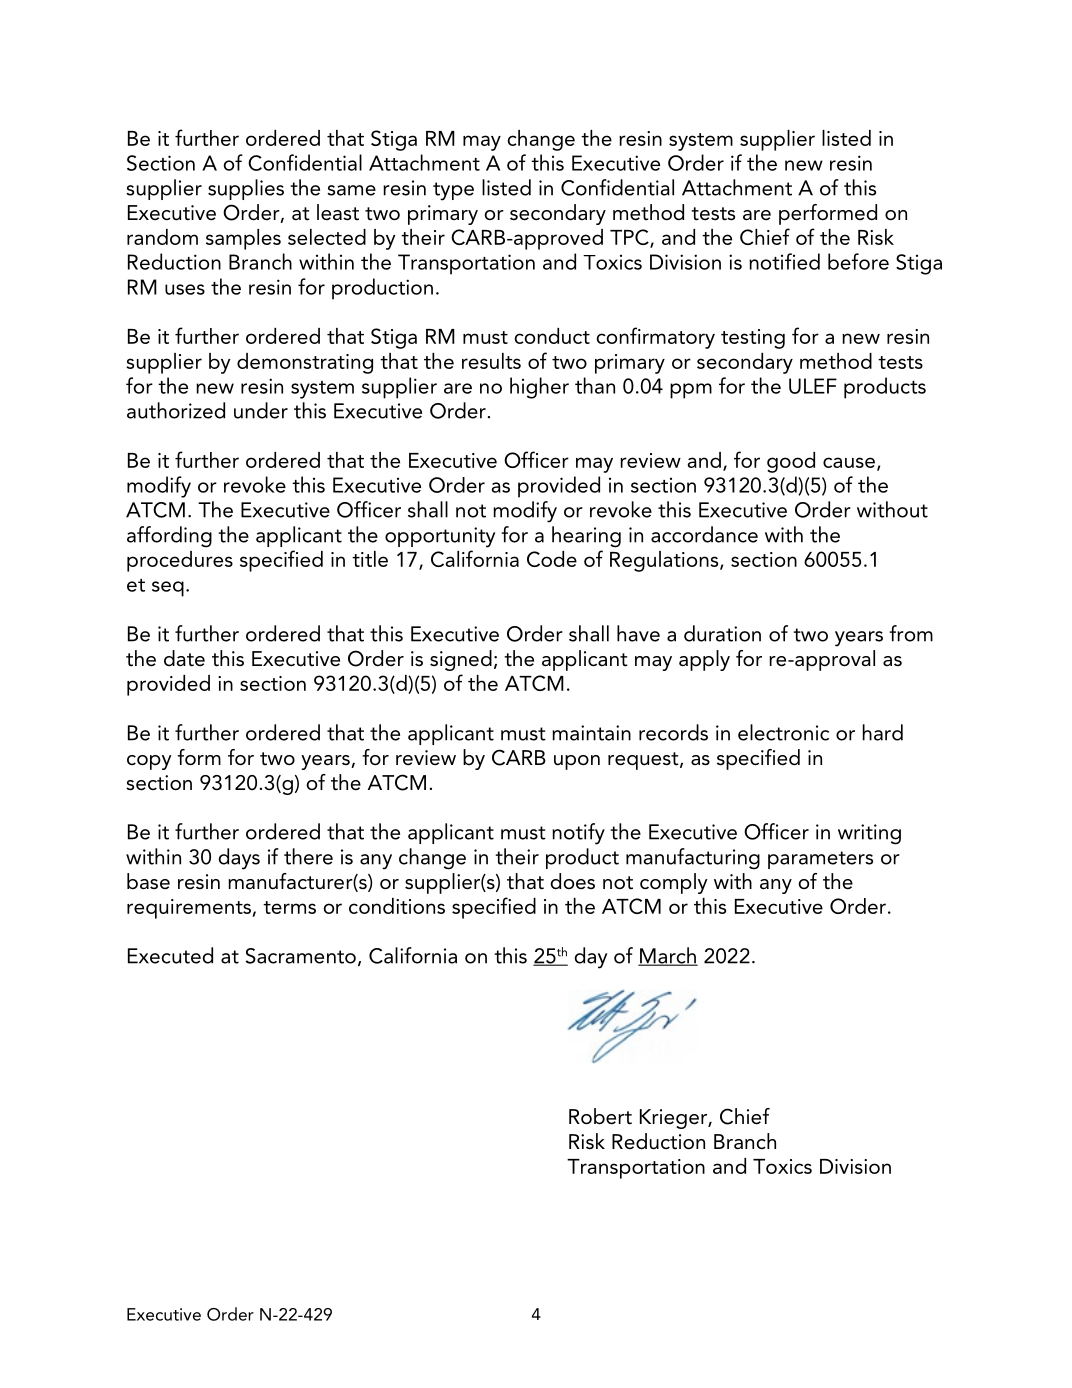 Image resolution: width=1072 pixels, height=1388 pixels. What do you see at coordinates (791, 462) in the screenshot?
I see `good` at bounding box center [791, 462].
